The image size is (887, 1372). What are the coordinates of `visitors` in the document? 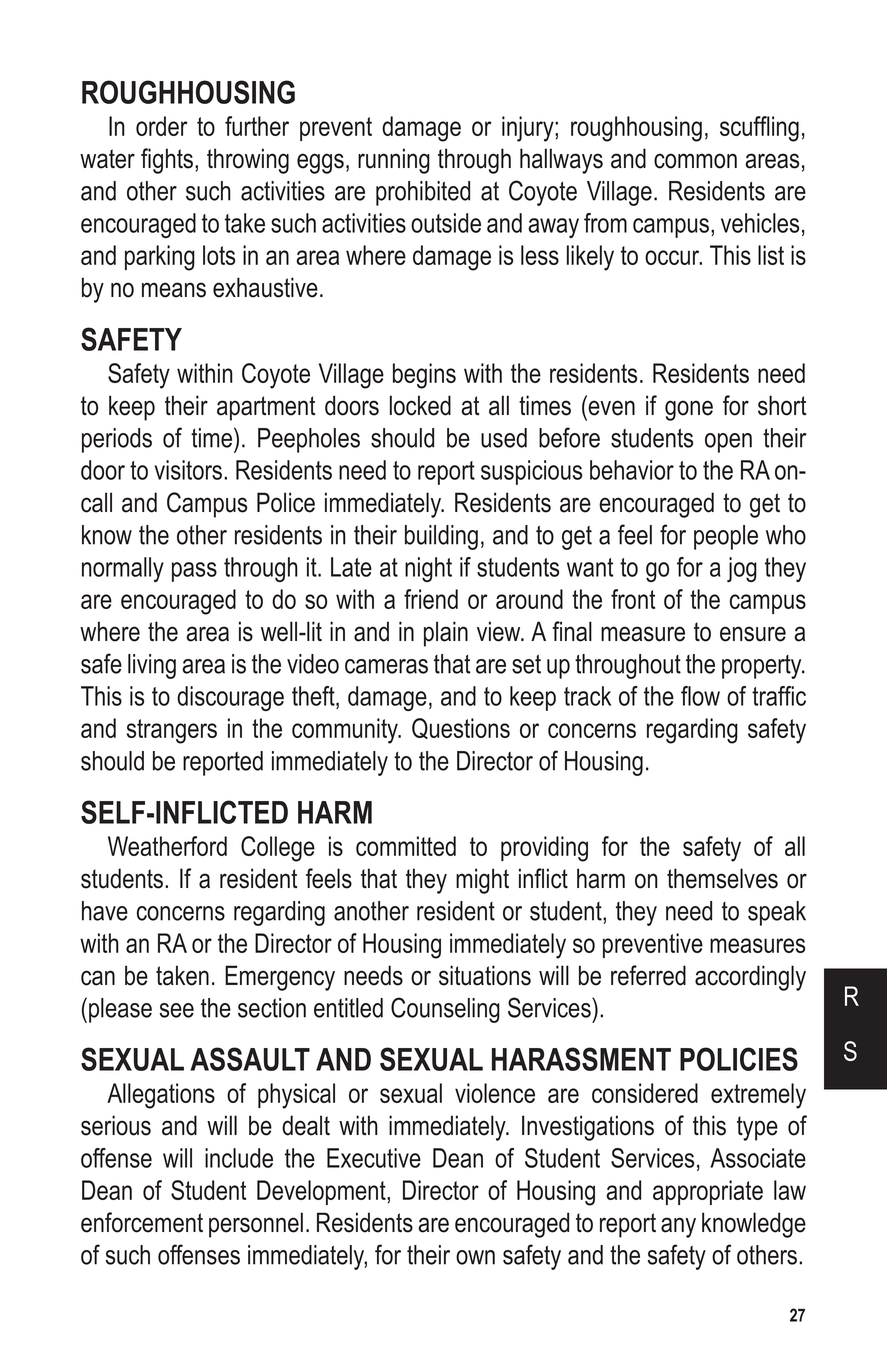 It's located at (189, 470).
